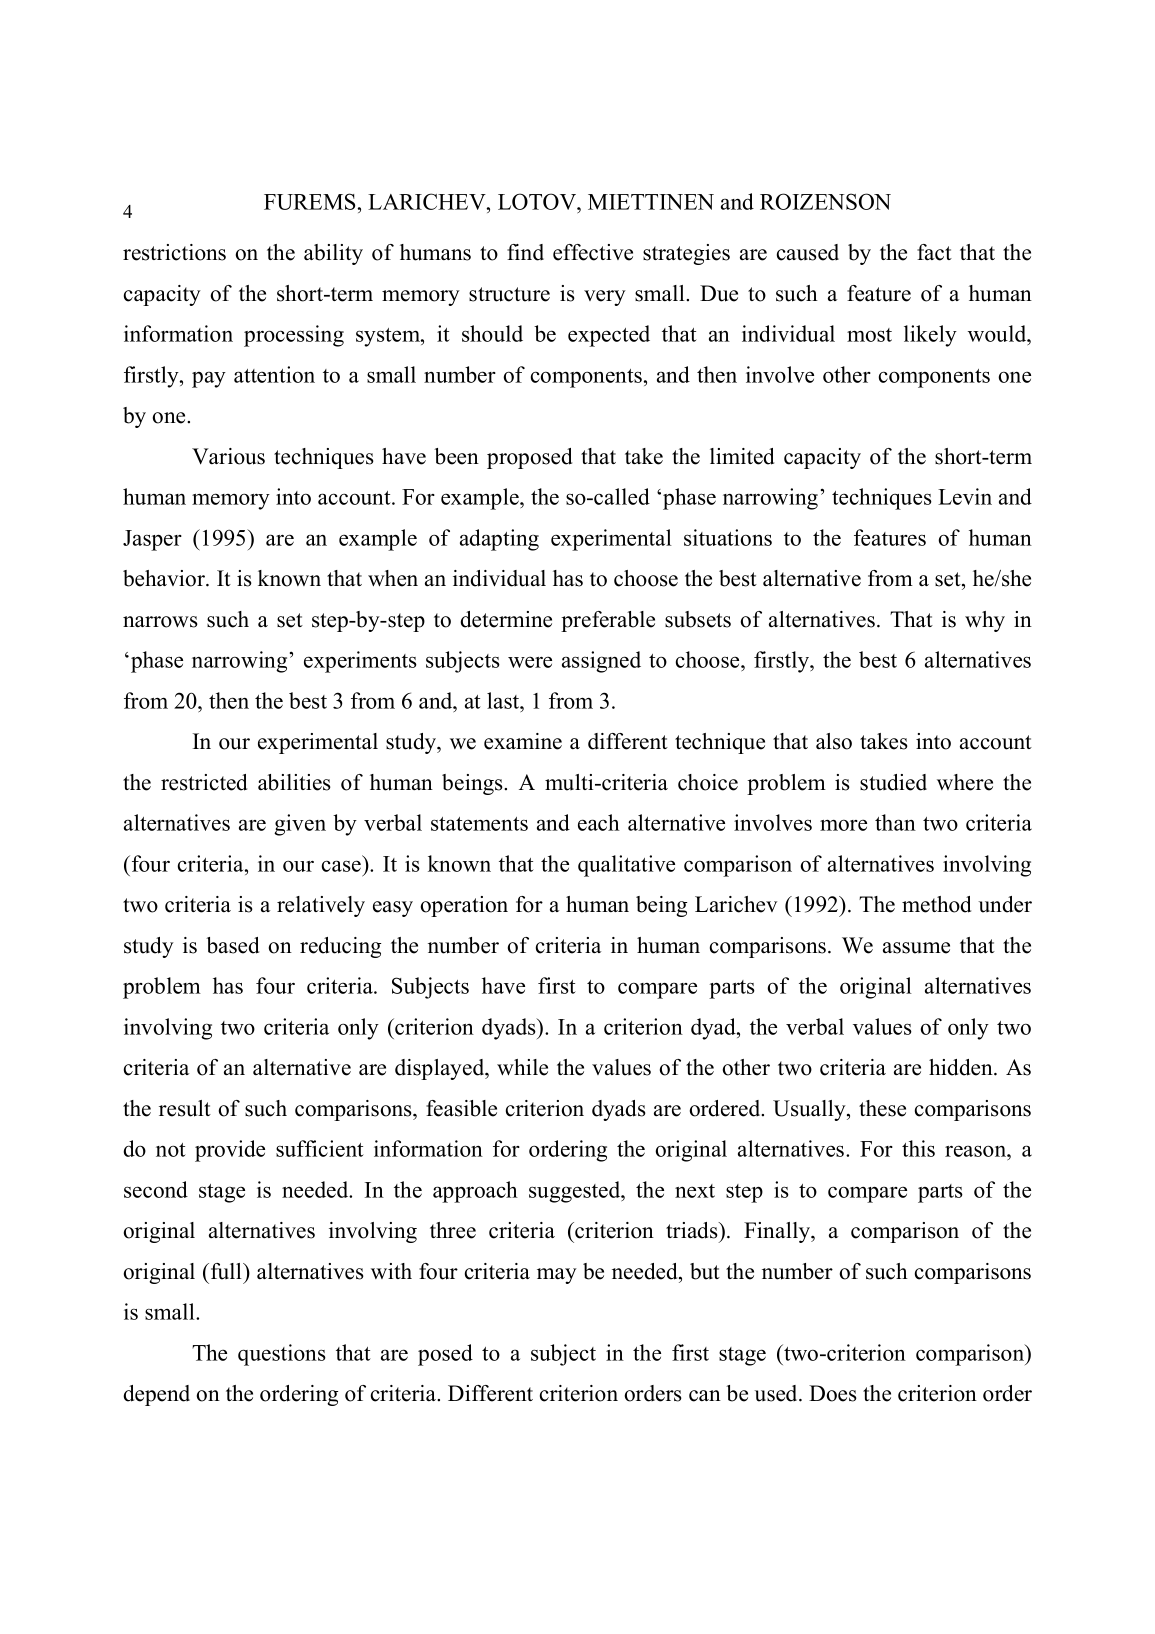 This document has height=1634, width=1155. Describe the element at coordinates (282, 1355) in the document. I see `questions` at that location.
